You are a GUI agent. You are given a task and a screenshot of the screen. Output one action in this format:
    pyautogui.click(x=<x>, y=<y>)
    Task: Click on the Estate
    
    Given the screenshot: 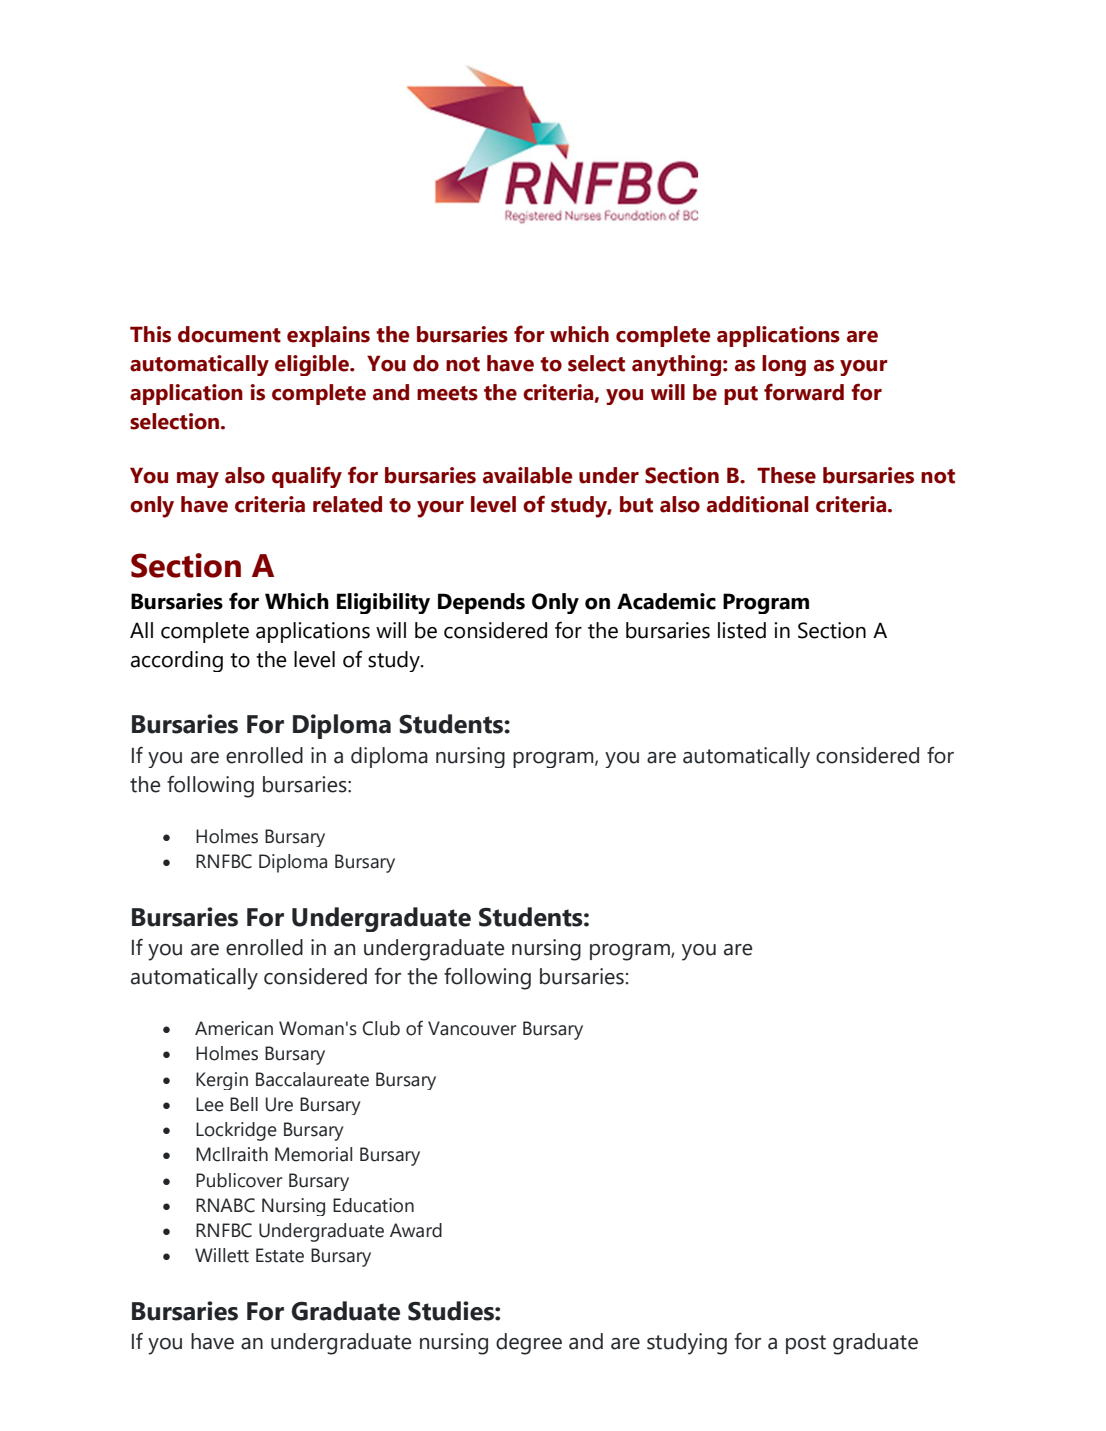 What is the action you would take?
    pyautogui.click(x=280, y=1255)
